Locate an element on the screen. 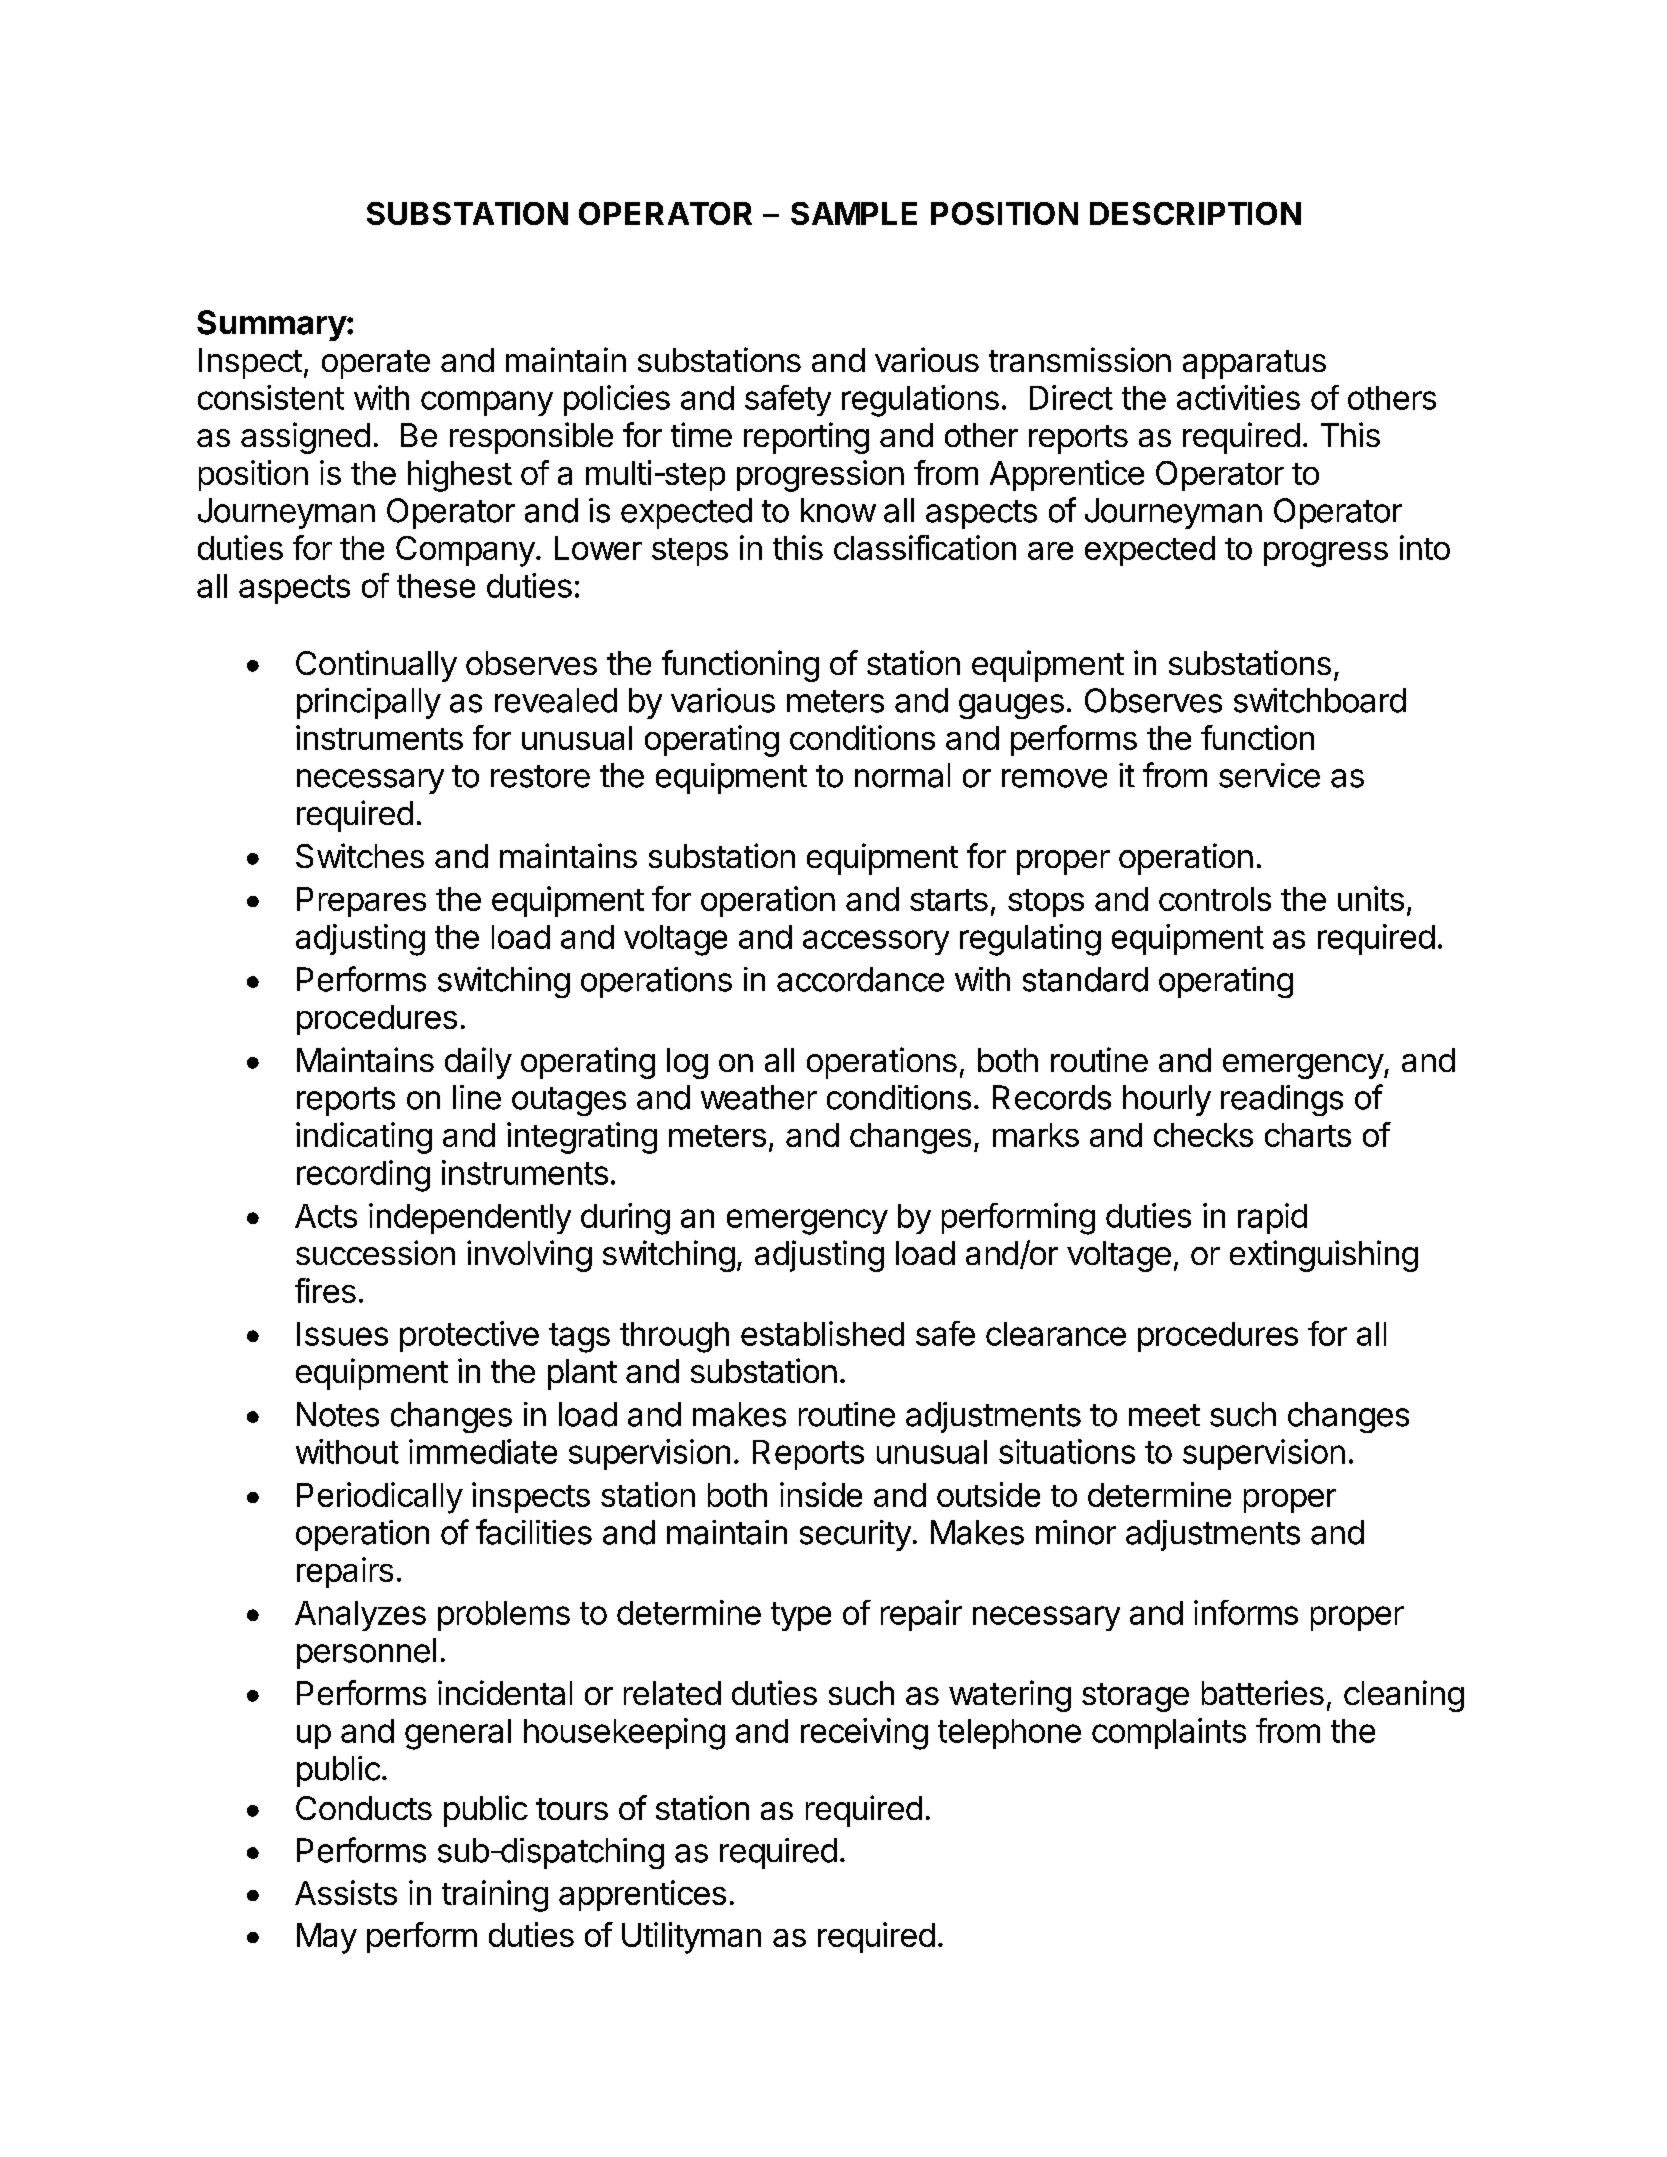 Image resolution: width=1667 pixels, height=2157 pixels. receiving is located at coordinates (864, 1734).
